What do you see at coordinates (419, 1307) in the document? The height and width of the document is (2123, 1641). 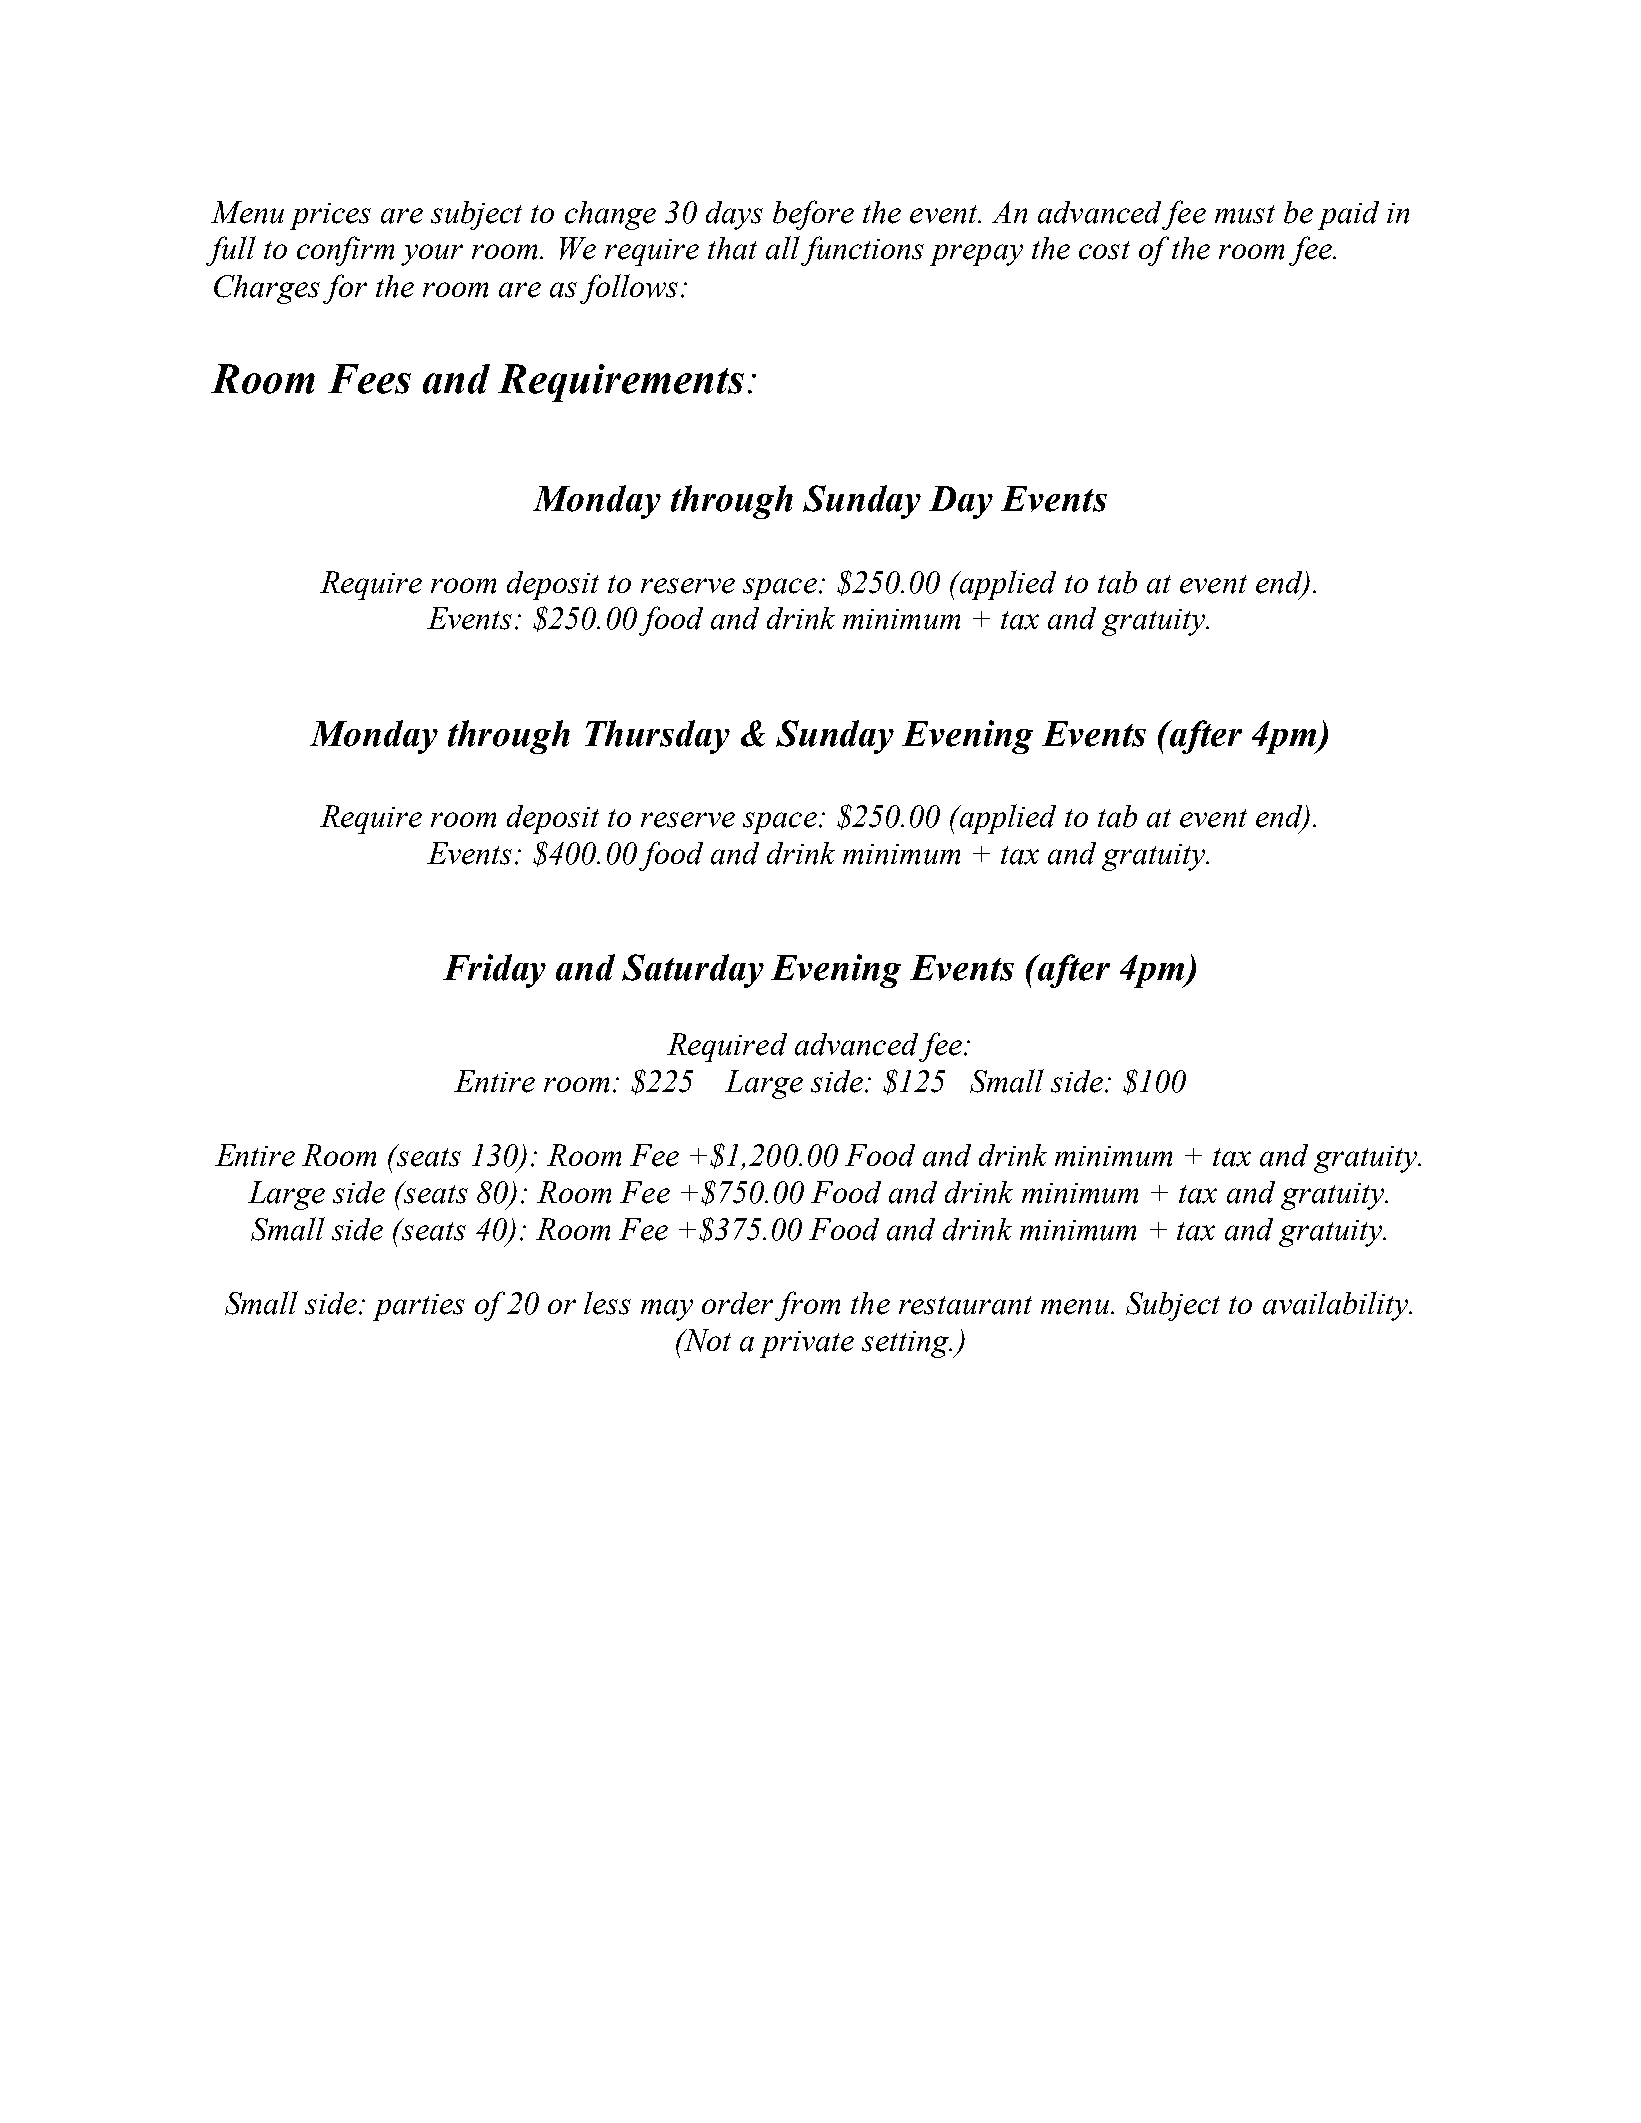 I see `parties` at bounding box center [419, 1307].
